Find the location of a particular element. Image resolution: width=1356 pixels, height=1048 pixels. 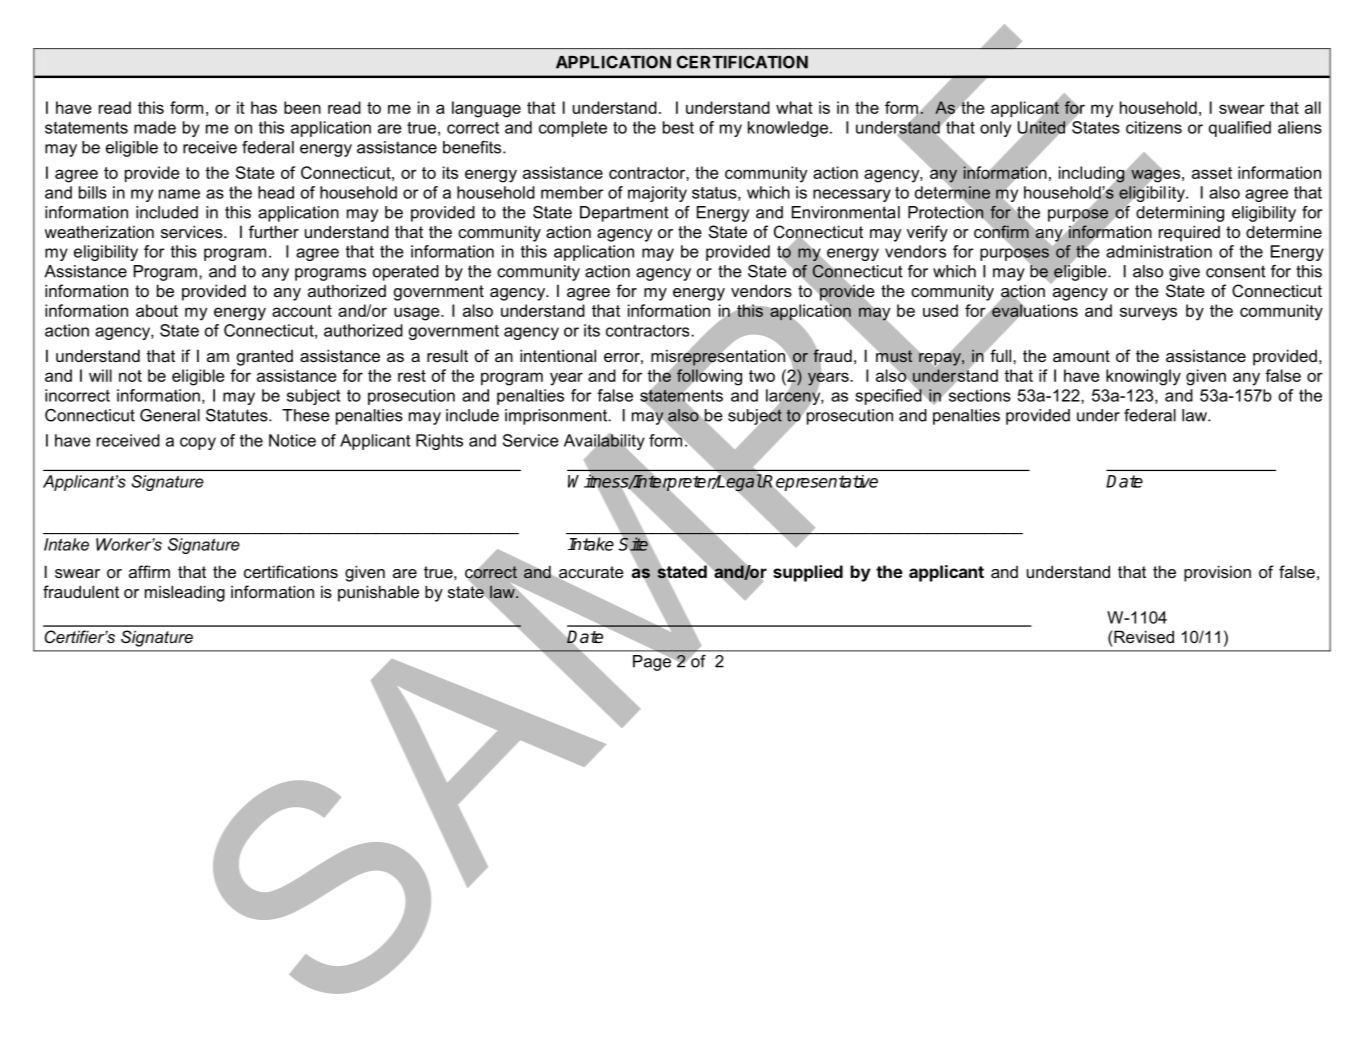

copy is located at coordinates (198, 443).
